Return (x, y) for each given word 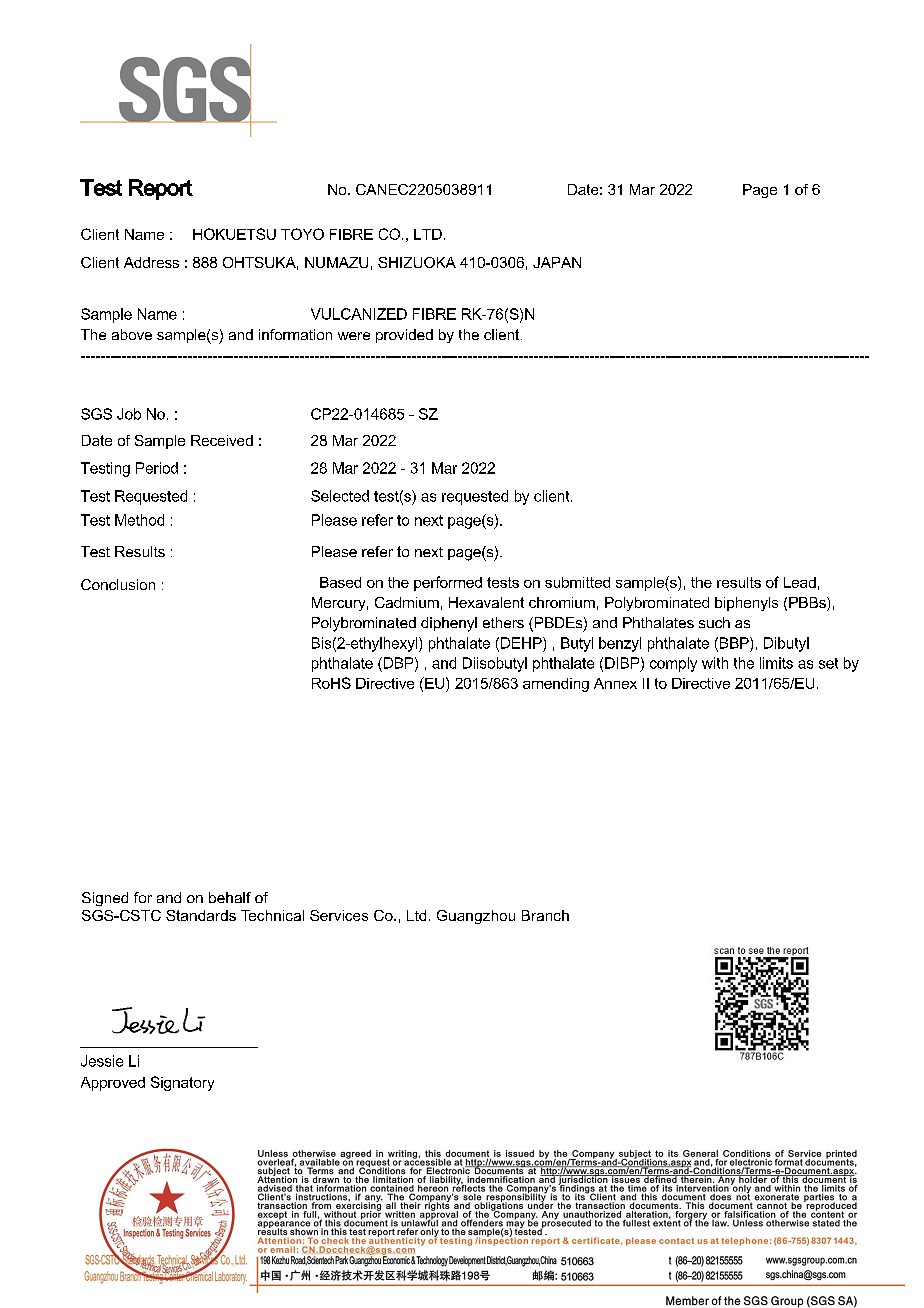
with (715, 663)
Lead (800, 582)
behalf (230, 897)
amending (556, 685)
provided (404, 336)
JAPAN (557, 262)
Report (161, 189)
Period (157, 468)
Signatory (182, 1083)
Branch (545, 915)
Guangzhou (476, 917)
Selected (340, 496)
